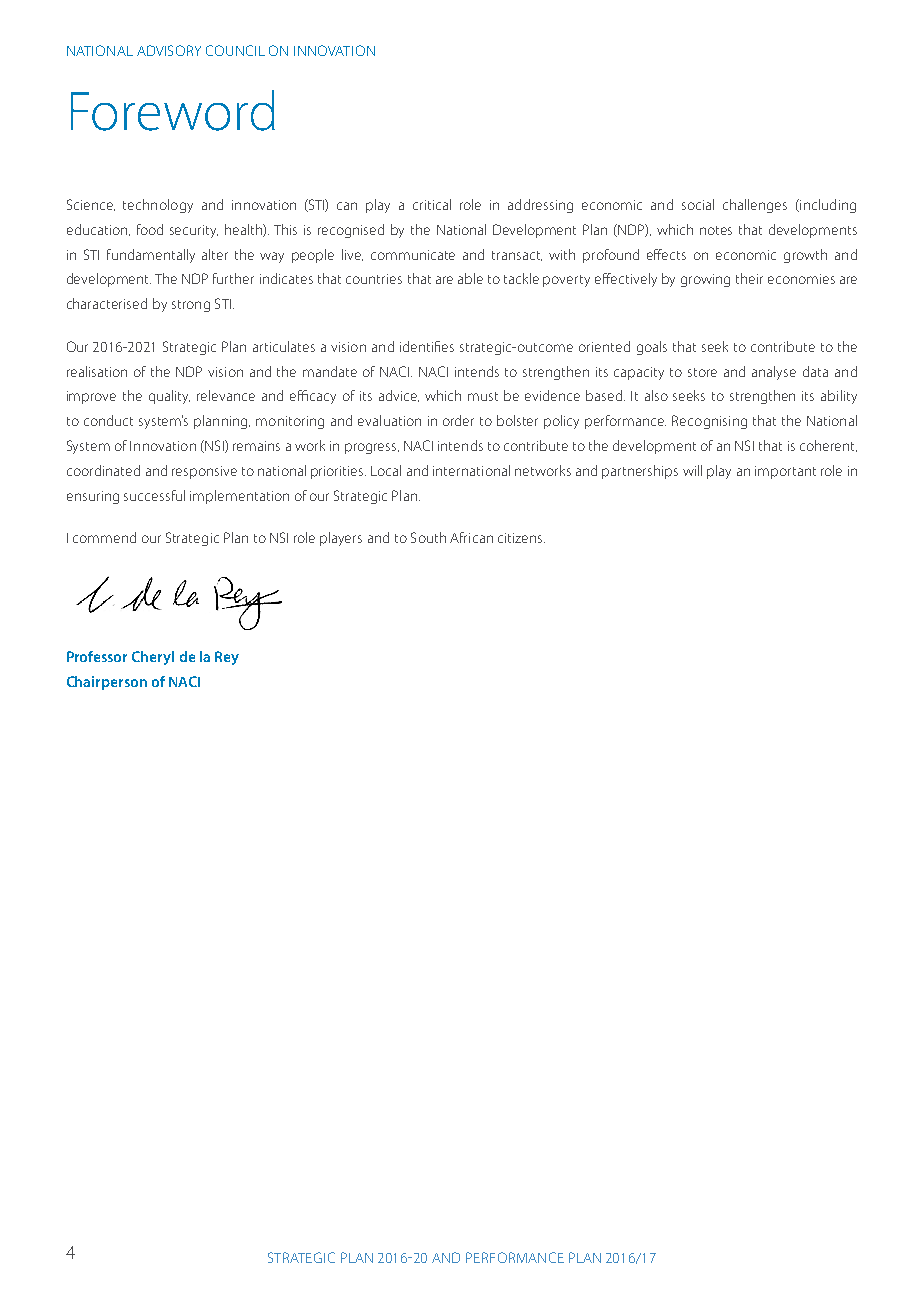  I want to click on strong, so click(191, 306).
